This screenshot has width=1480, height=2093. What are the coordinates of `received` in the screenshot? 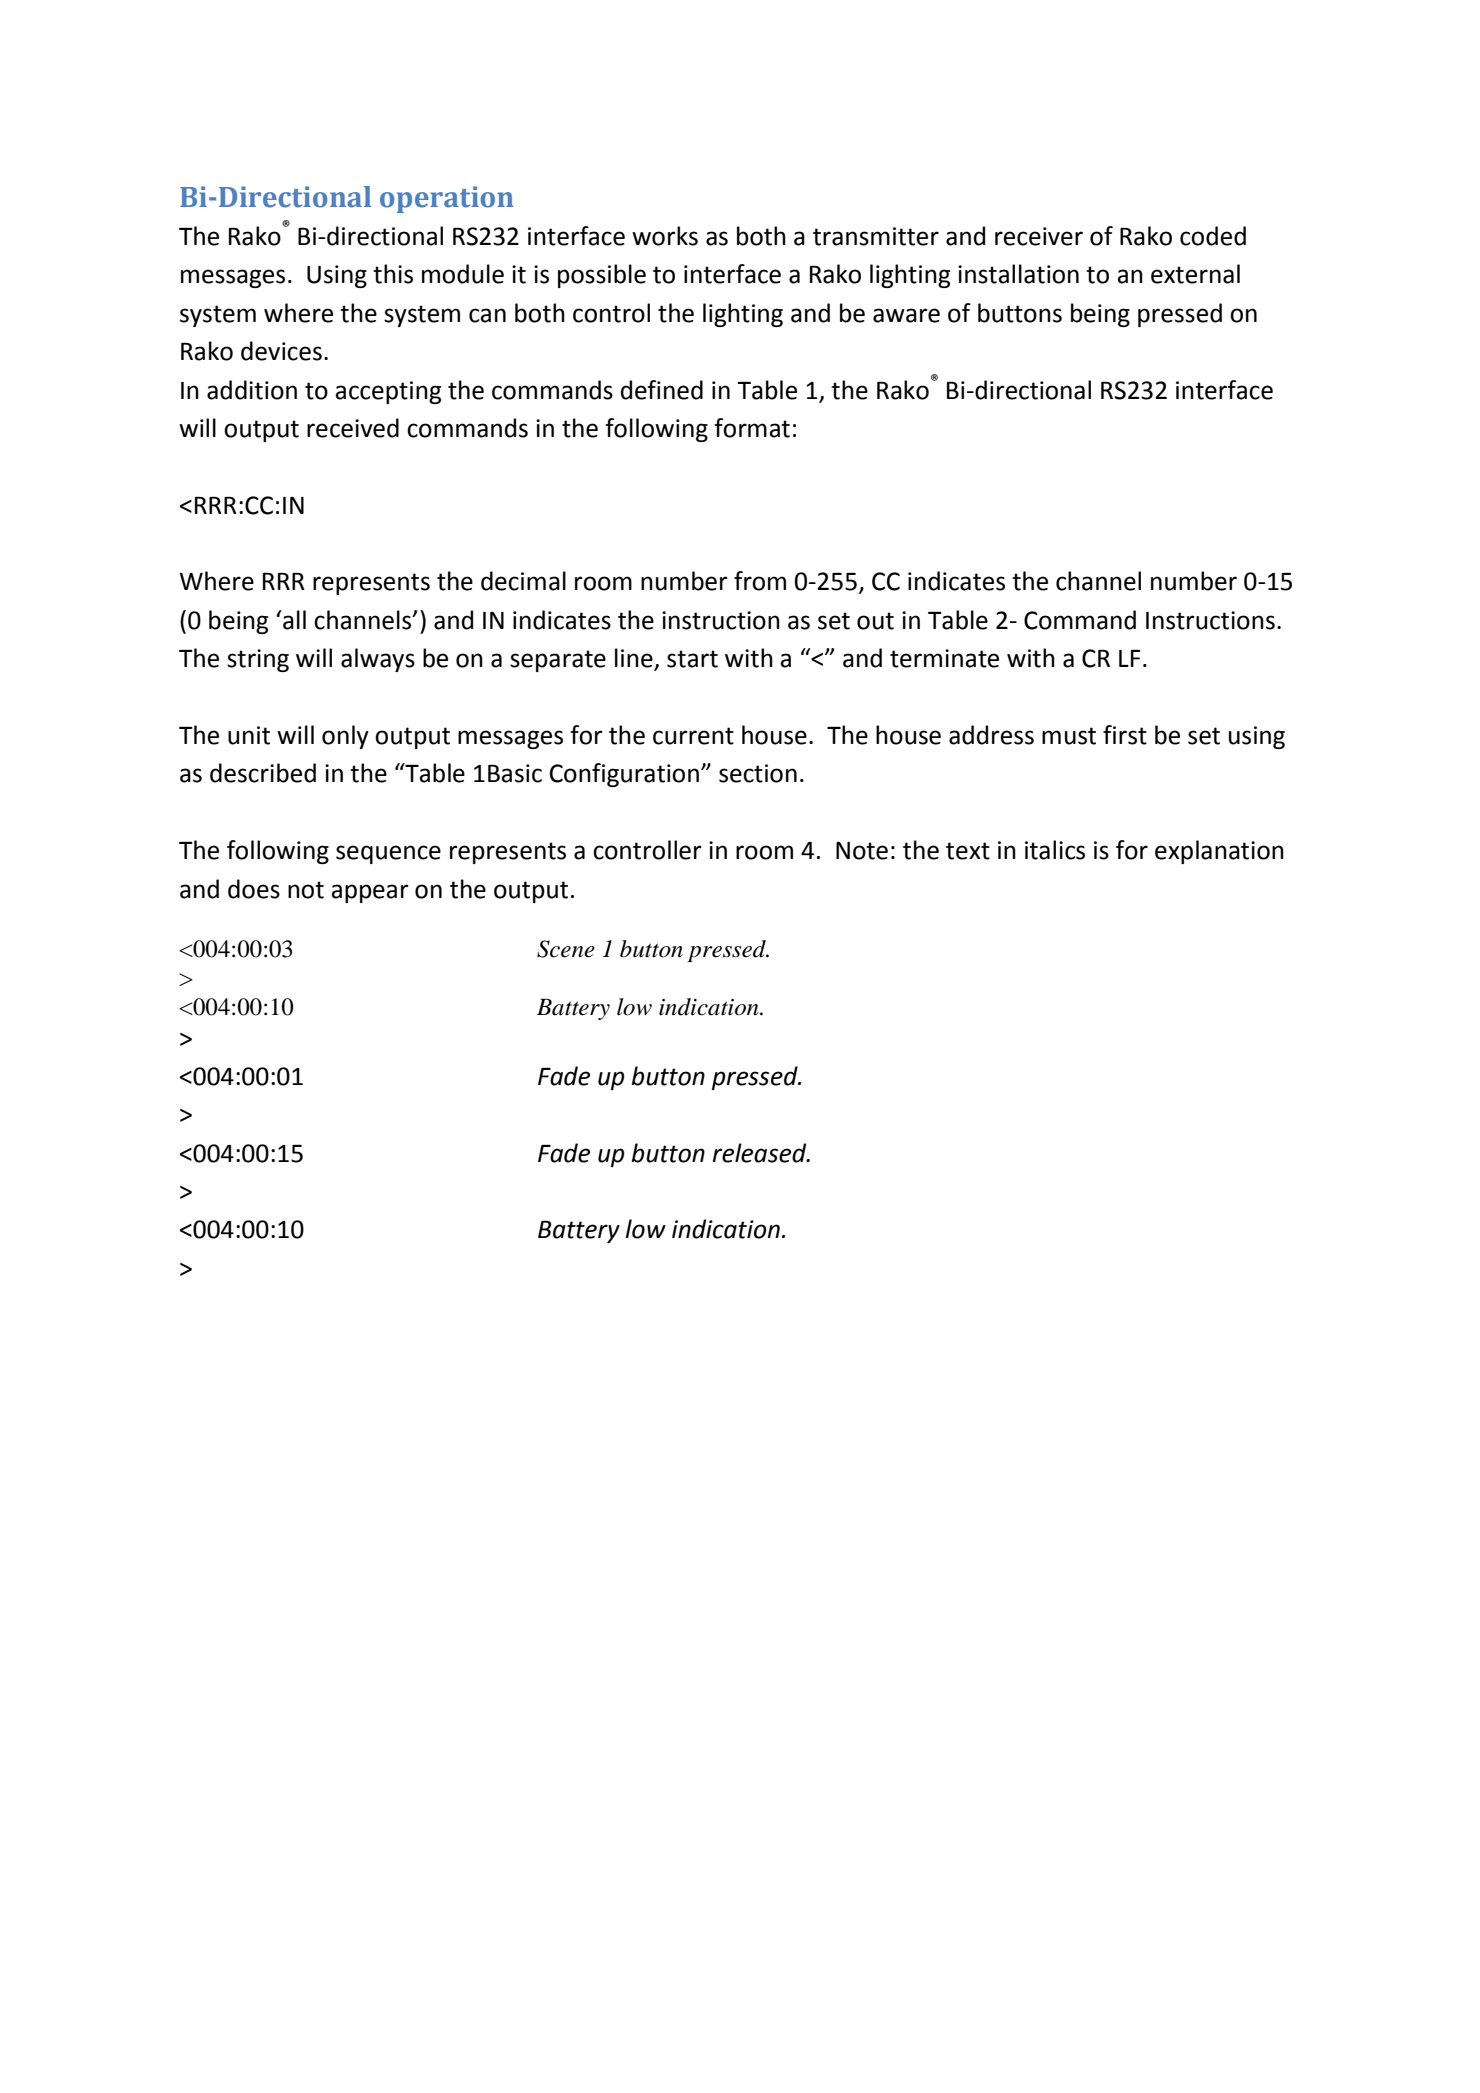 It's located at (353, 428).
